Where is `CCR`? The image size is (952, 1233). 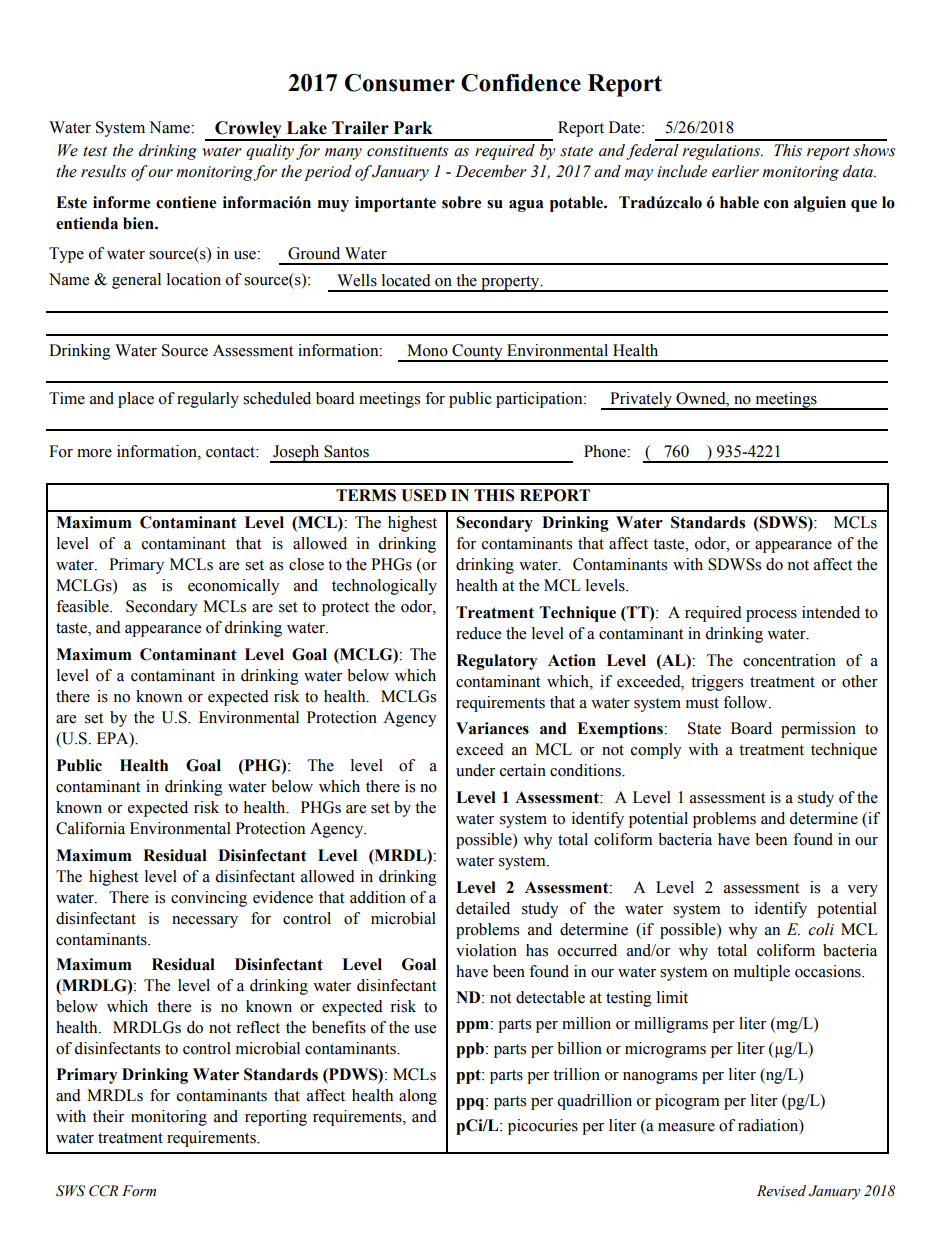
CCR is located at coordinates (103, 1191).
